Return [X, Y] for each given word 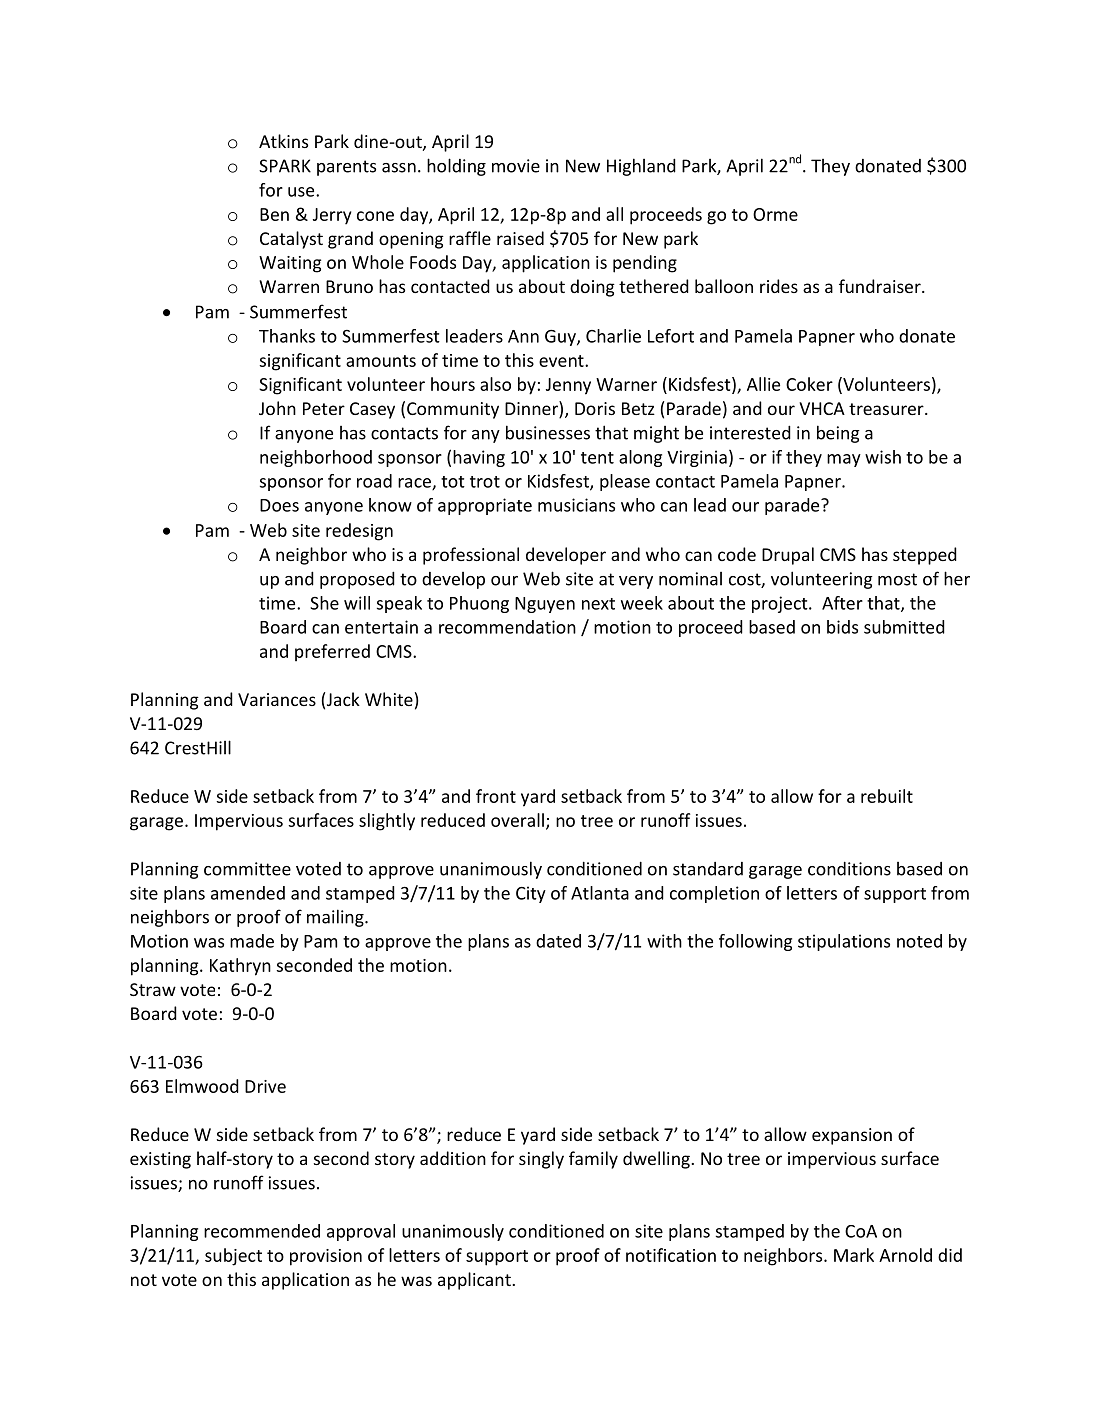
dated [558, 941]
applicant [475, 1281]
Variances [277, 699]
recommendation [507, 627]
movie [516, 166]
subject [233, 1257]
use [302, 192]
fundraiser [881, 286]
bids [842, 627]
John [277, 408]
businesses [548, 432]
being [838, 434]
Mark [854, 1255]
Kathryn [240, 967]
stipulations [844, 942]
